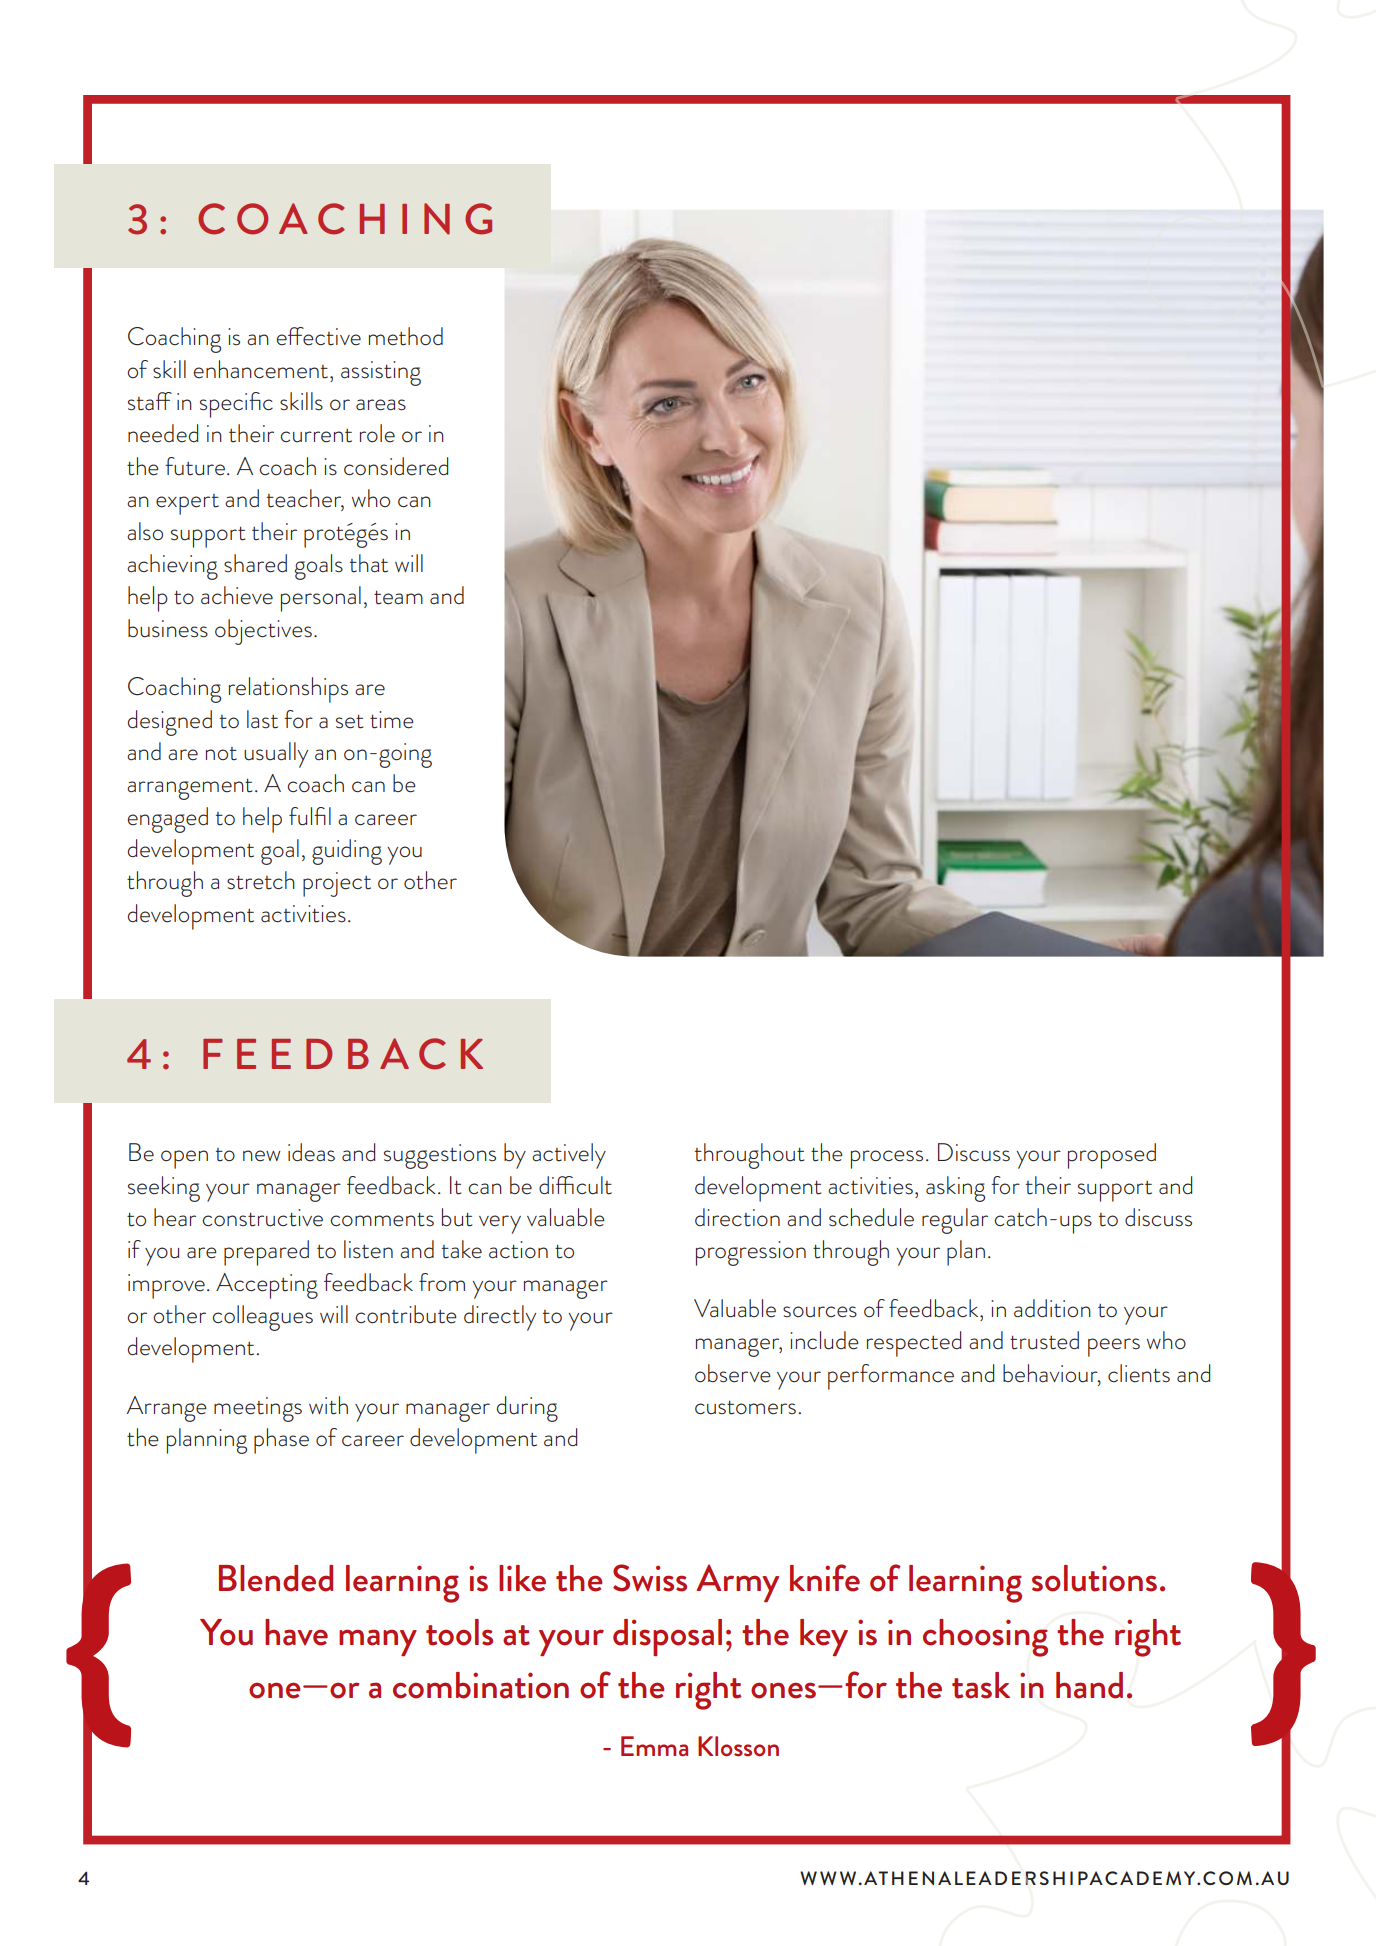  I want to click on enhancement, so click(262, 369).
